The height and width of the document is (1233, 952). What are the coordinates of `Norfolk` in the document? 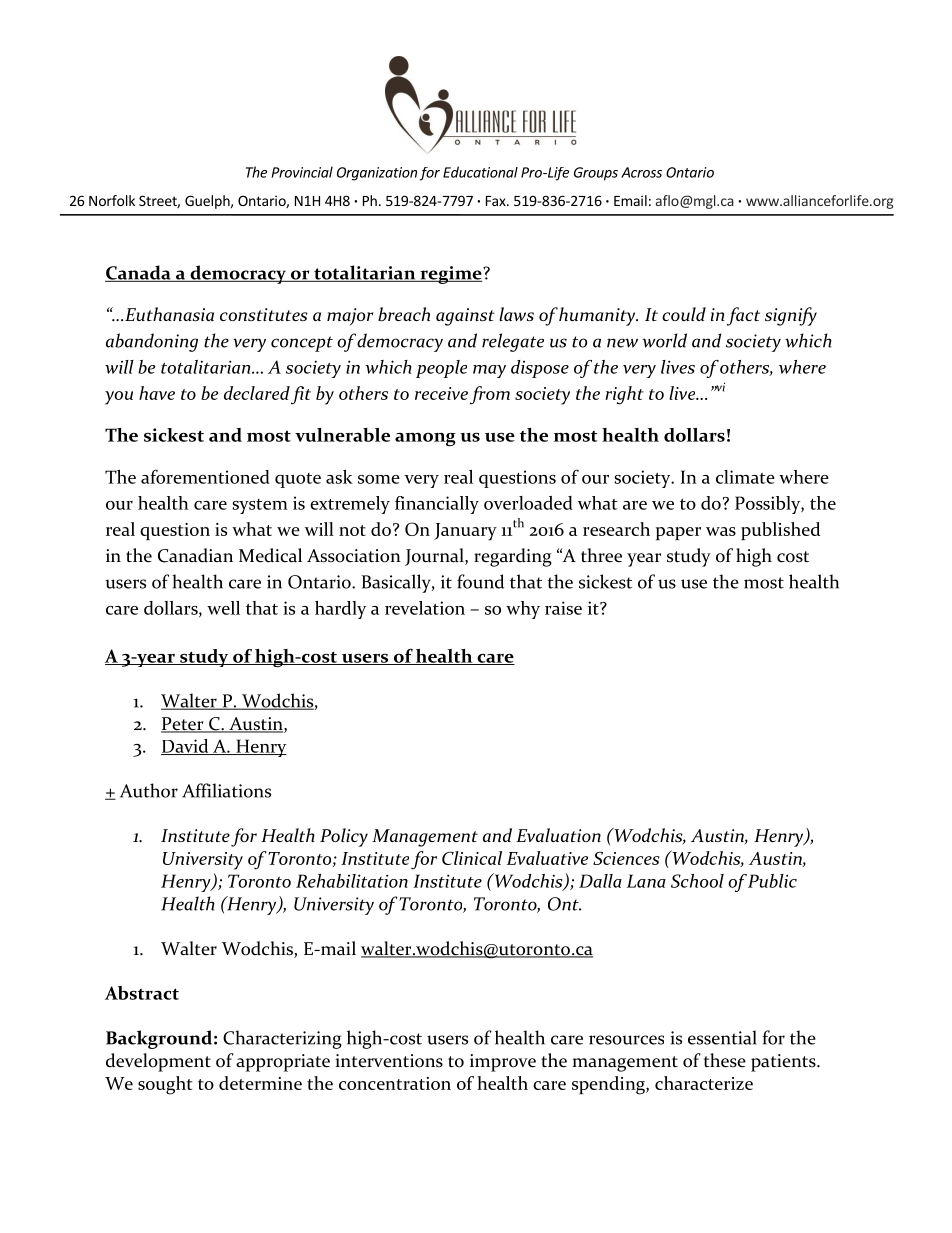 It's located at (112, 200).
